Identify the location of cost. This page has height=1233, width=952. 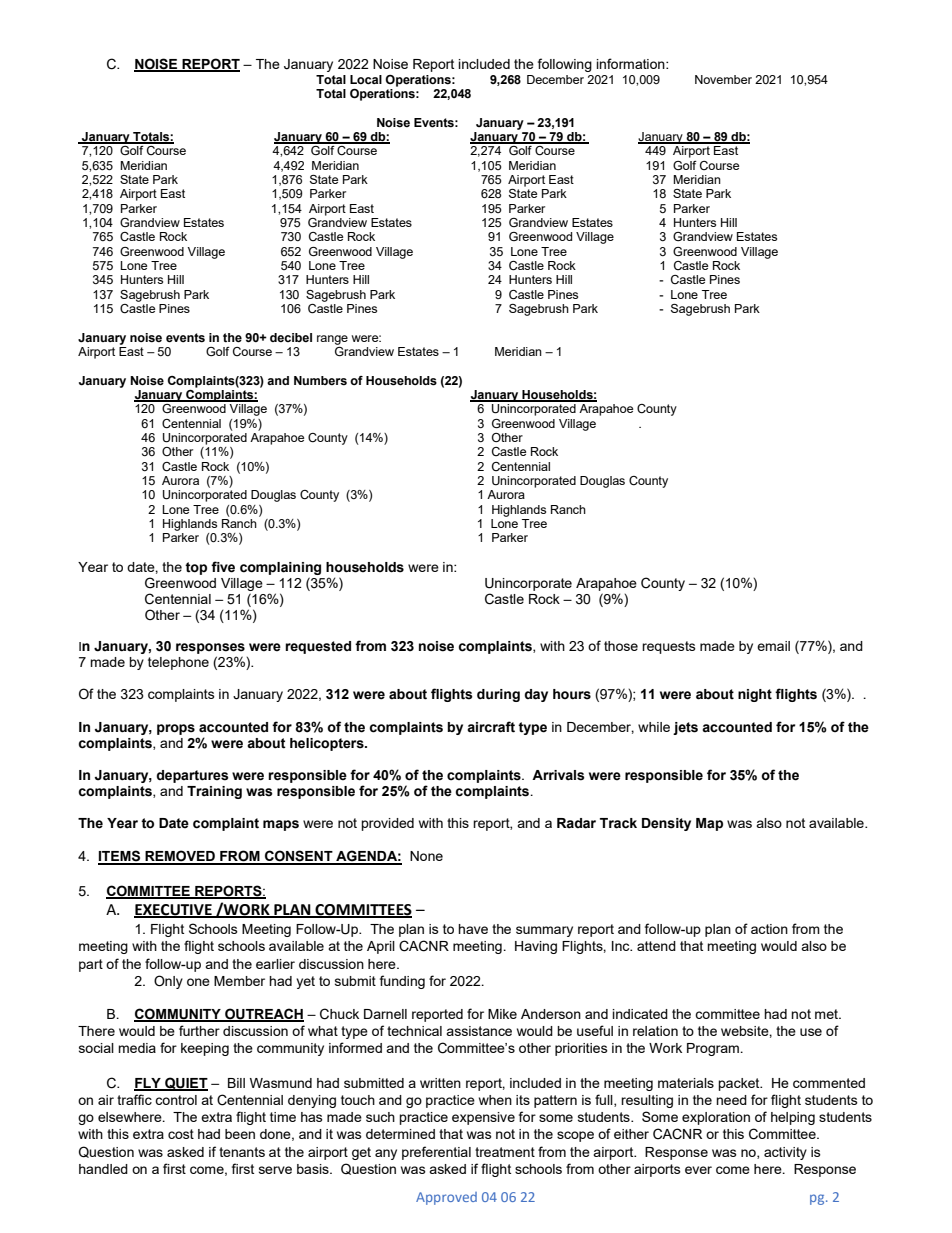
(181, 1134).
